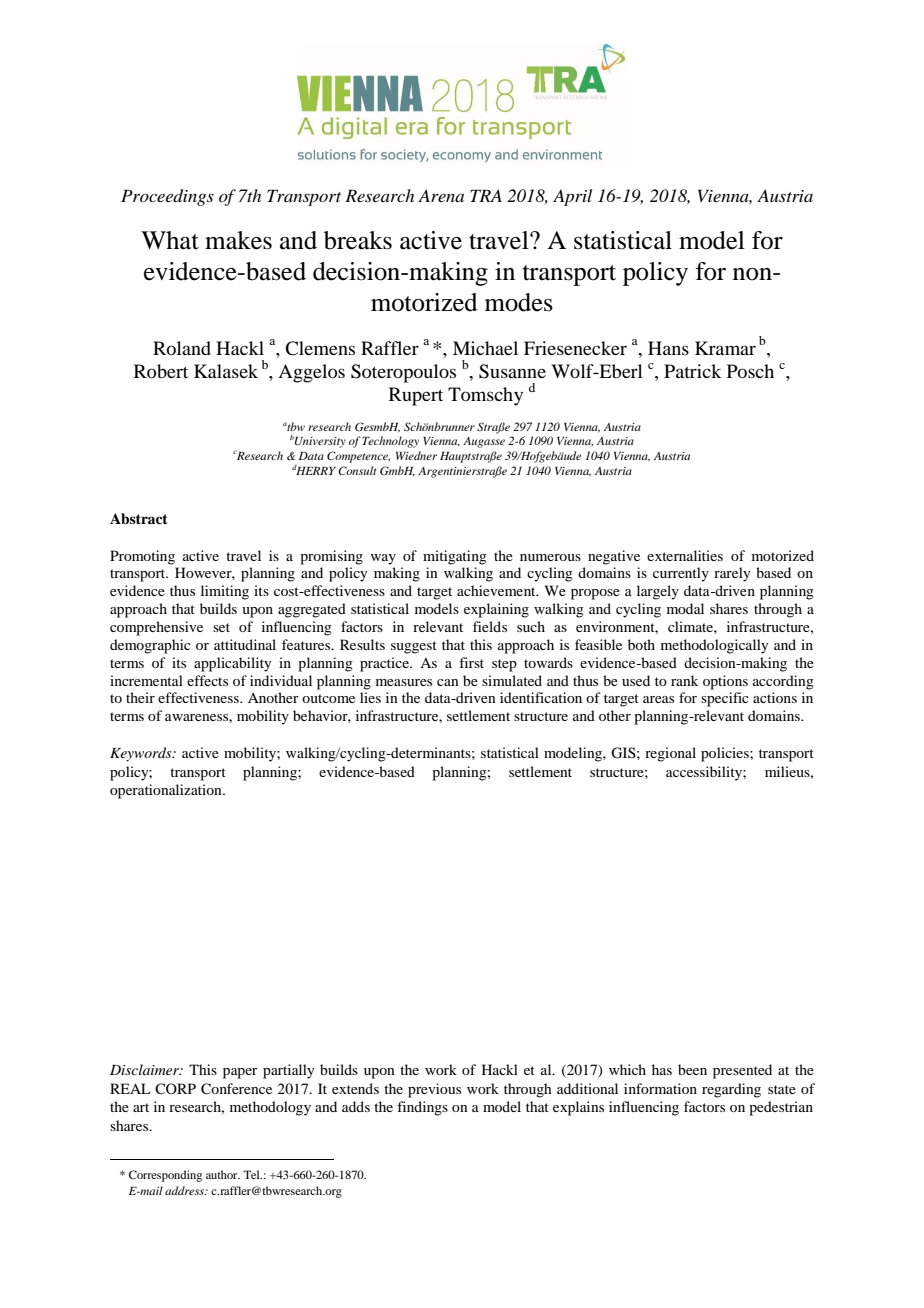 This screenshot has height=1308, width=924. What do you see at coordinates (448, 682) in the screenshot?
I see `can` at bounding box center [448, 682].
